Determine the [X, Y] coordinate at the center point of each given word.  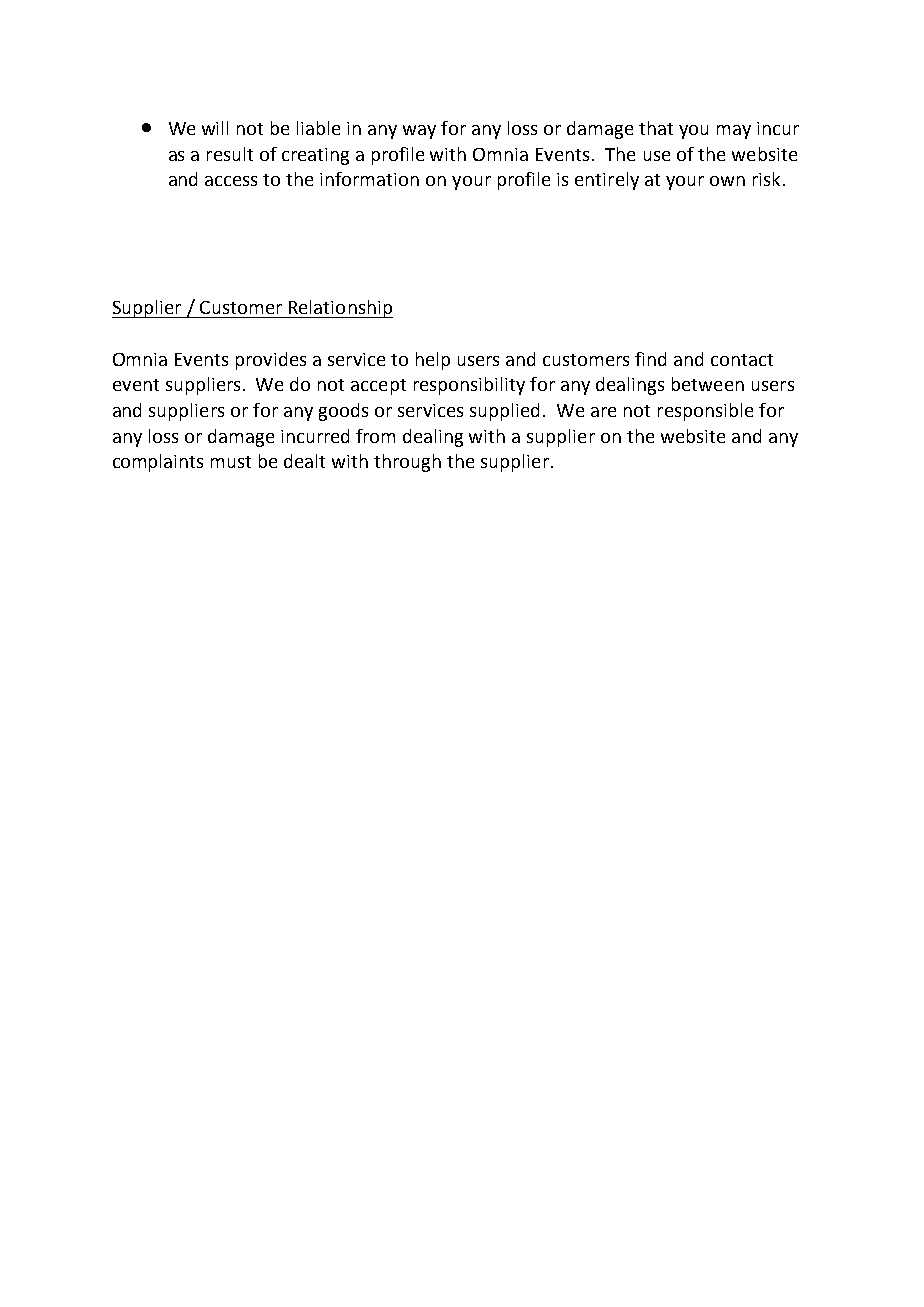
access [231, 181]
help [433, 361]
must [231, 462]
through [407, 463]
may [734, 132]
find [650, 359]
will [215, 128]
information [369, 179]
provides [271, 361]
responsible [705, 412]
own [727, 181]
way [419, 132]
